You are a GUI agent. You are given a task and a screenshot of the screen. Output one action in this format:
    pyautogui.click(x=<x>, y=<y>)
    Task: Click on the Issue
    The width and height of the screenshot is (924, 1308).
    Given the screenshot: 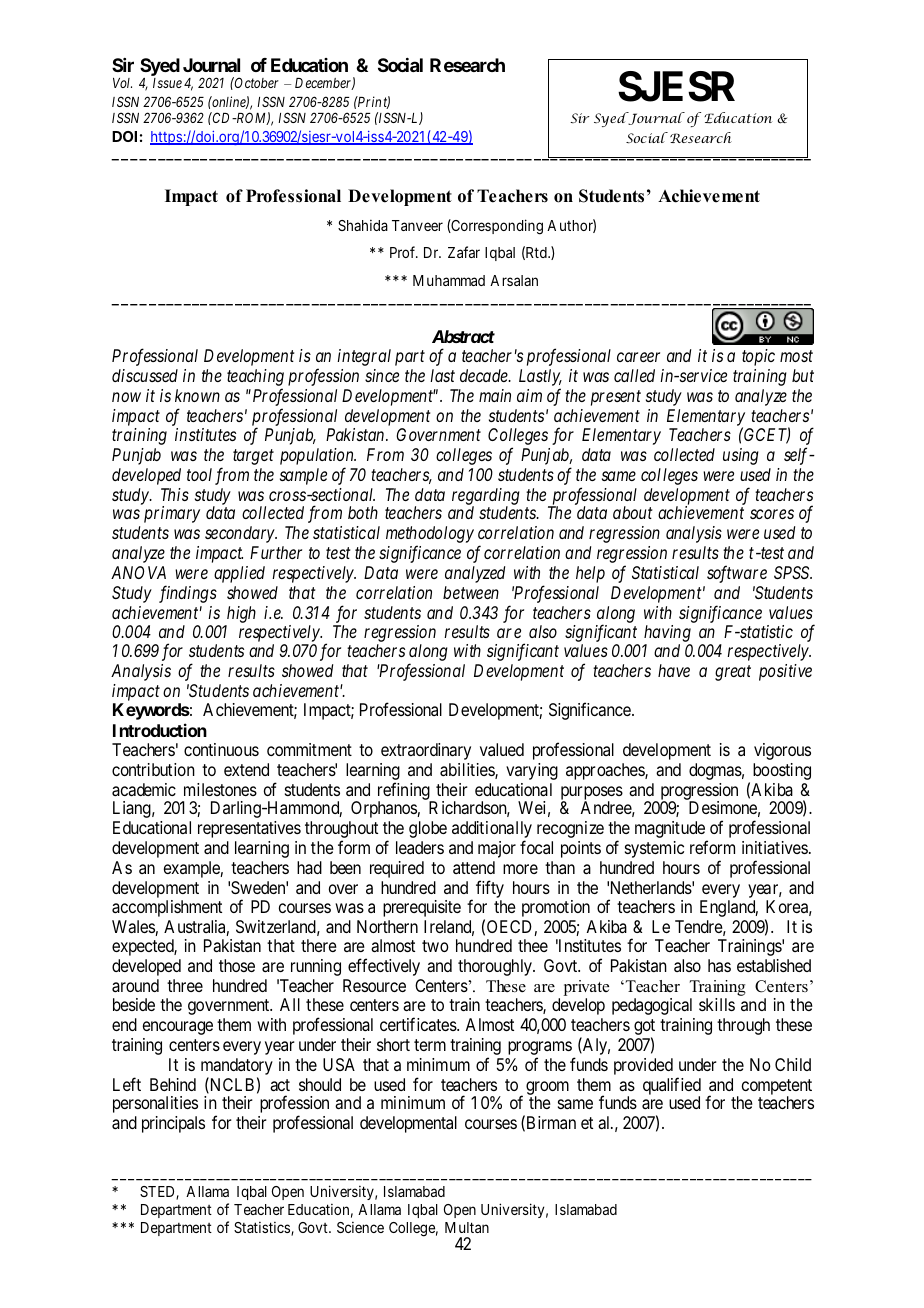 What is the action you would take?
    pyautogui.click(x=167, y=83)
